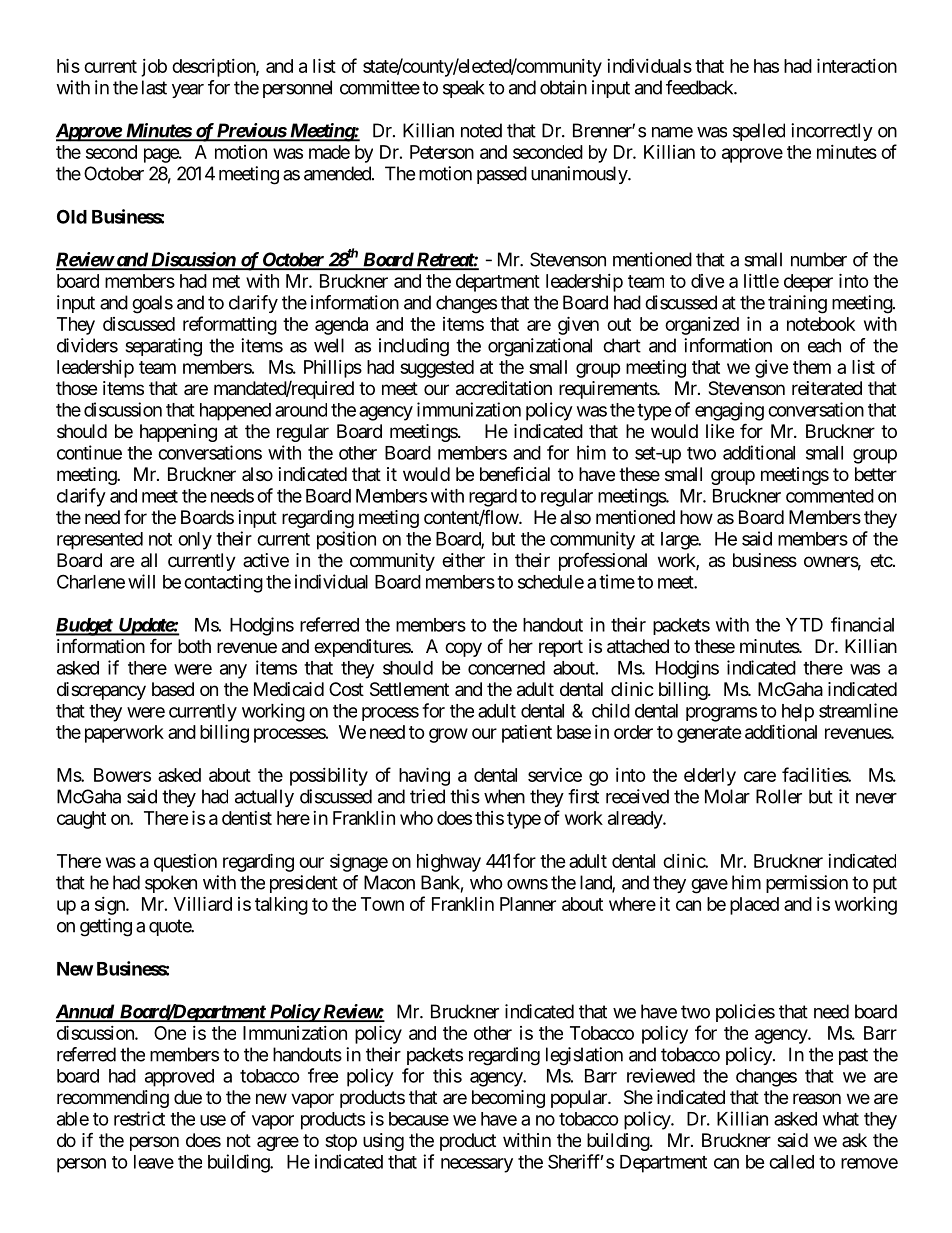  I want to click on permission, so click(807, 884).
